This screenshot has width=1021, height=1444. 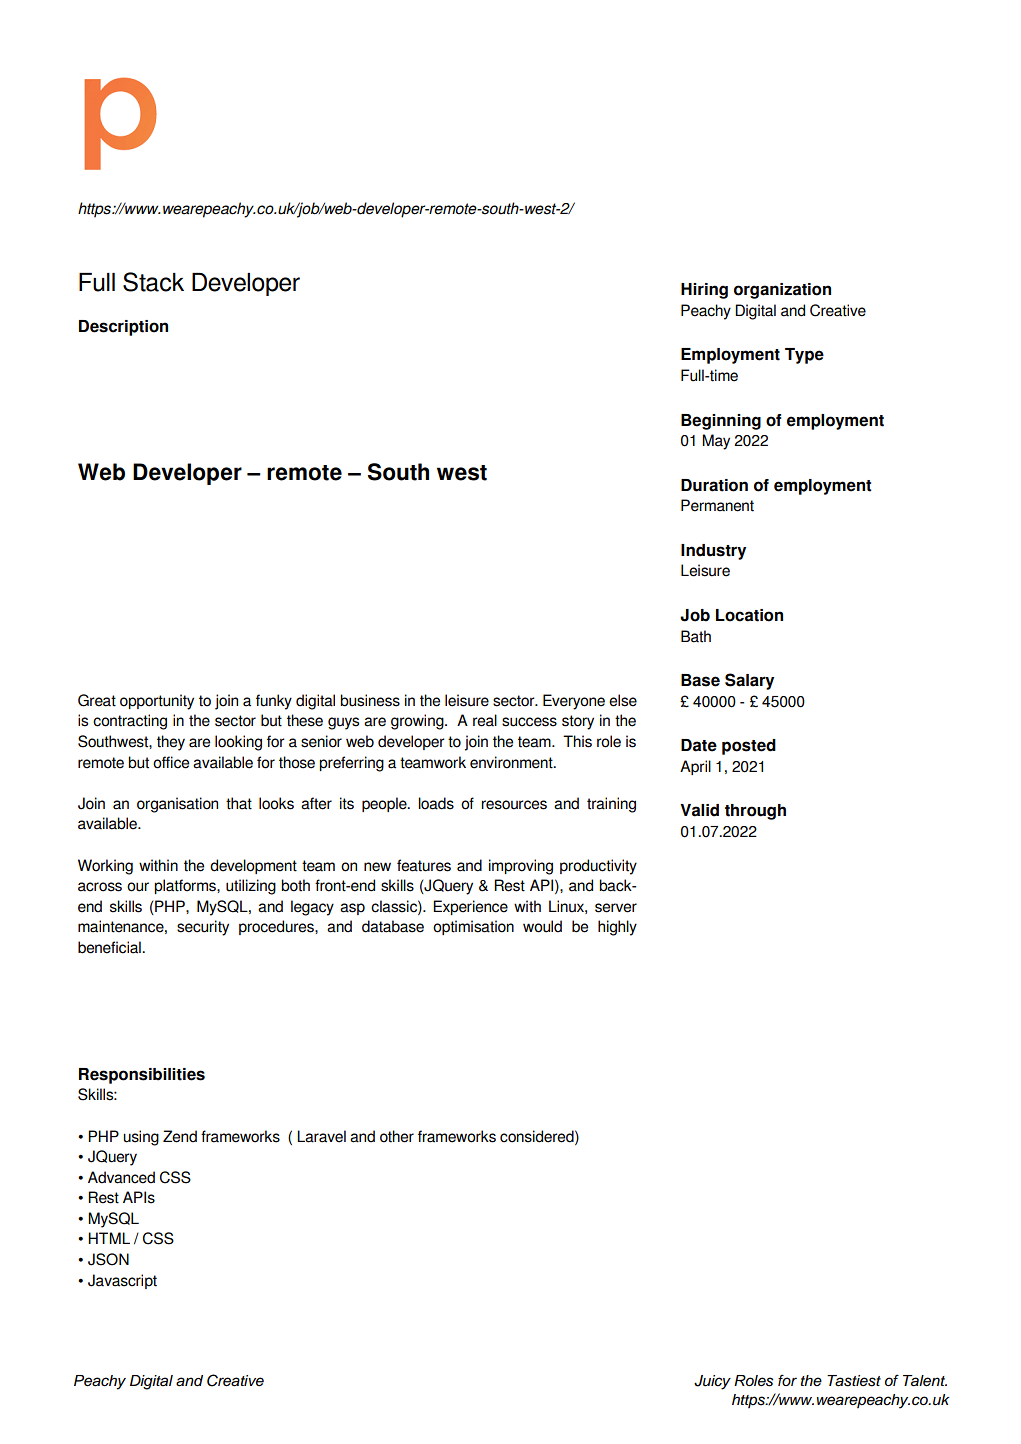 What do you see at coordinates (704, 291) in the screenshot?
I see `Hiring` at bounding box center [704, 291].
